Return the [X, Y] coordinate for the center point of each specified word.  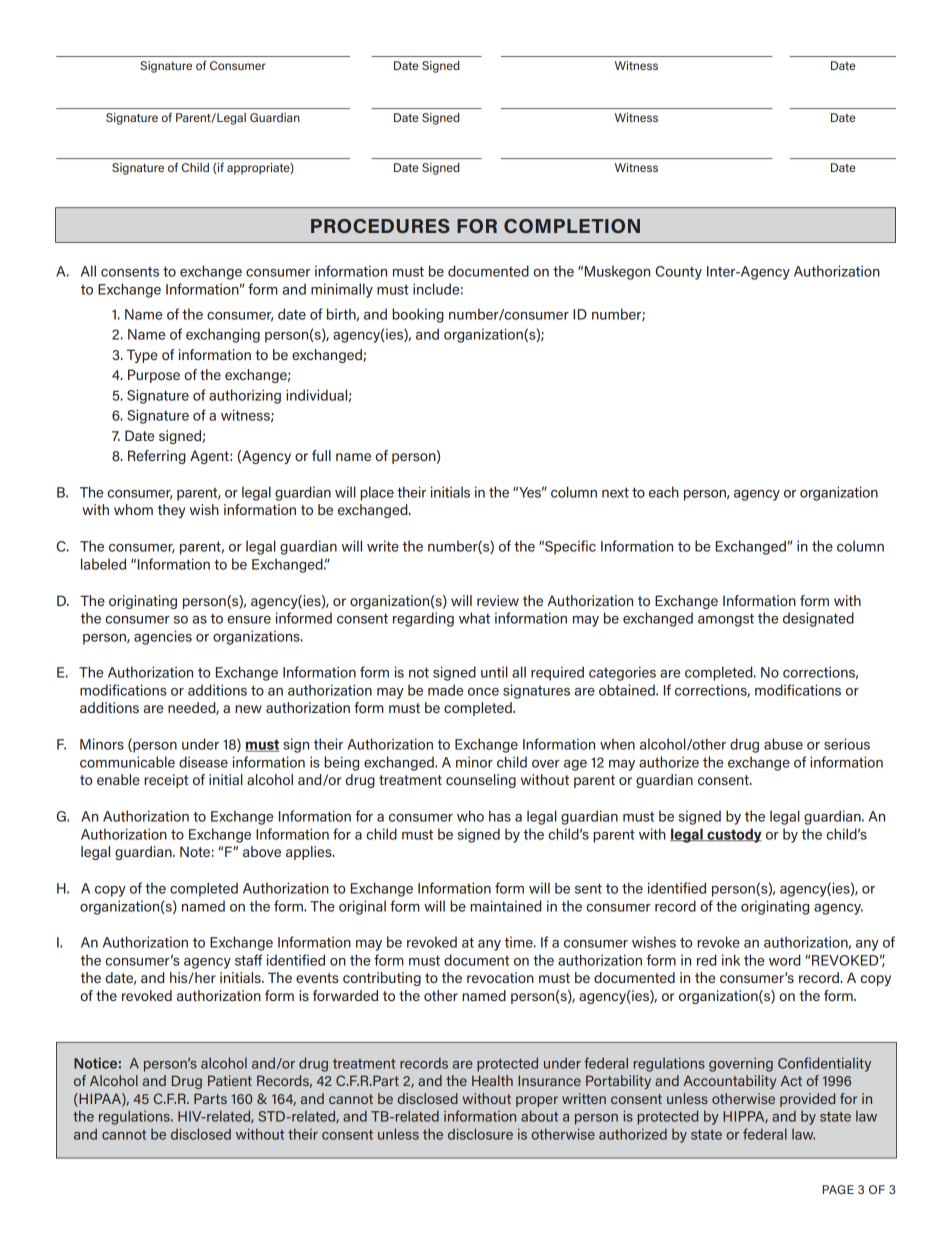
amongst [726, 620]
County [678, 273]
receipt [166, 781]
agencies [163, 637]
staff [248, 960]
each [664, 492]
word [784, 960]
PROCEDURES [380, 226]
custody [733, 835]
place [377, 493]
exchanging [223, 335]
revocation [500, 977]
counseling [481, 781]
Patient [230, 1080]
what [474, 618]
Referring [157, 457]
